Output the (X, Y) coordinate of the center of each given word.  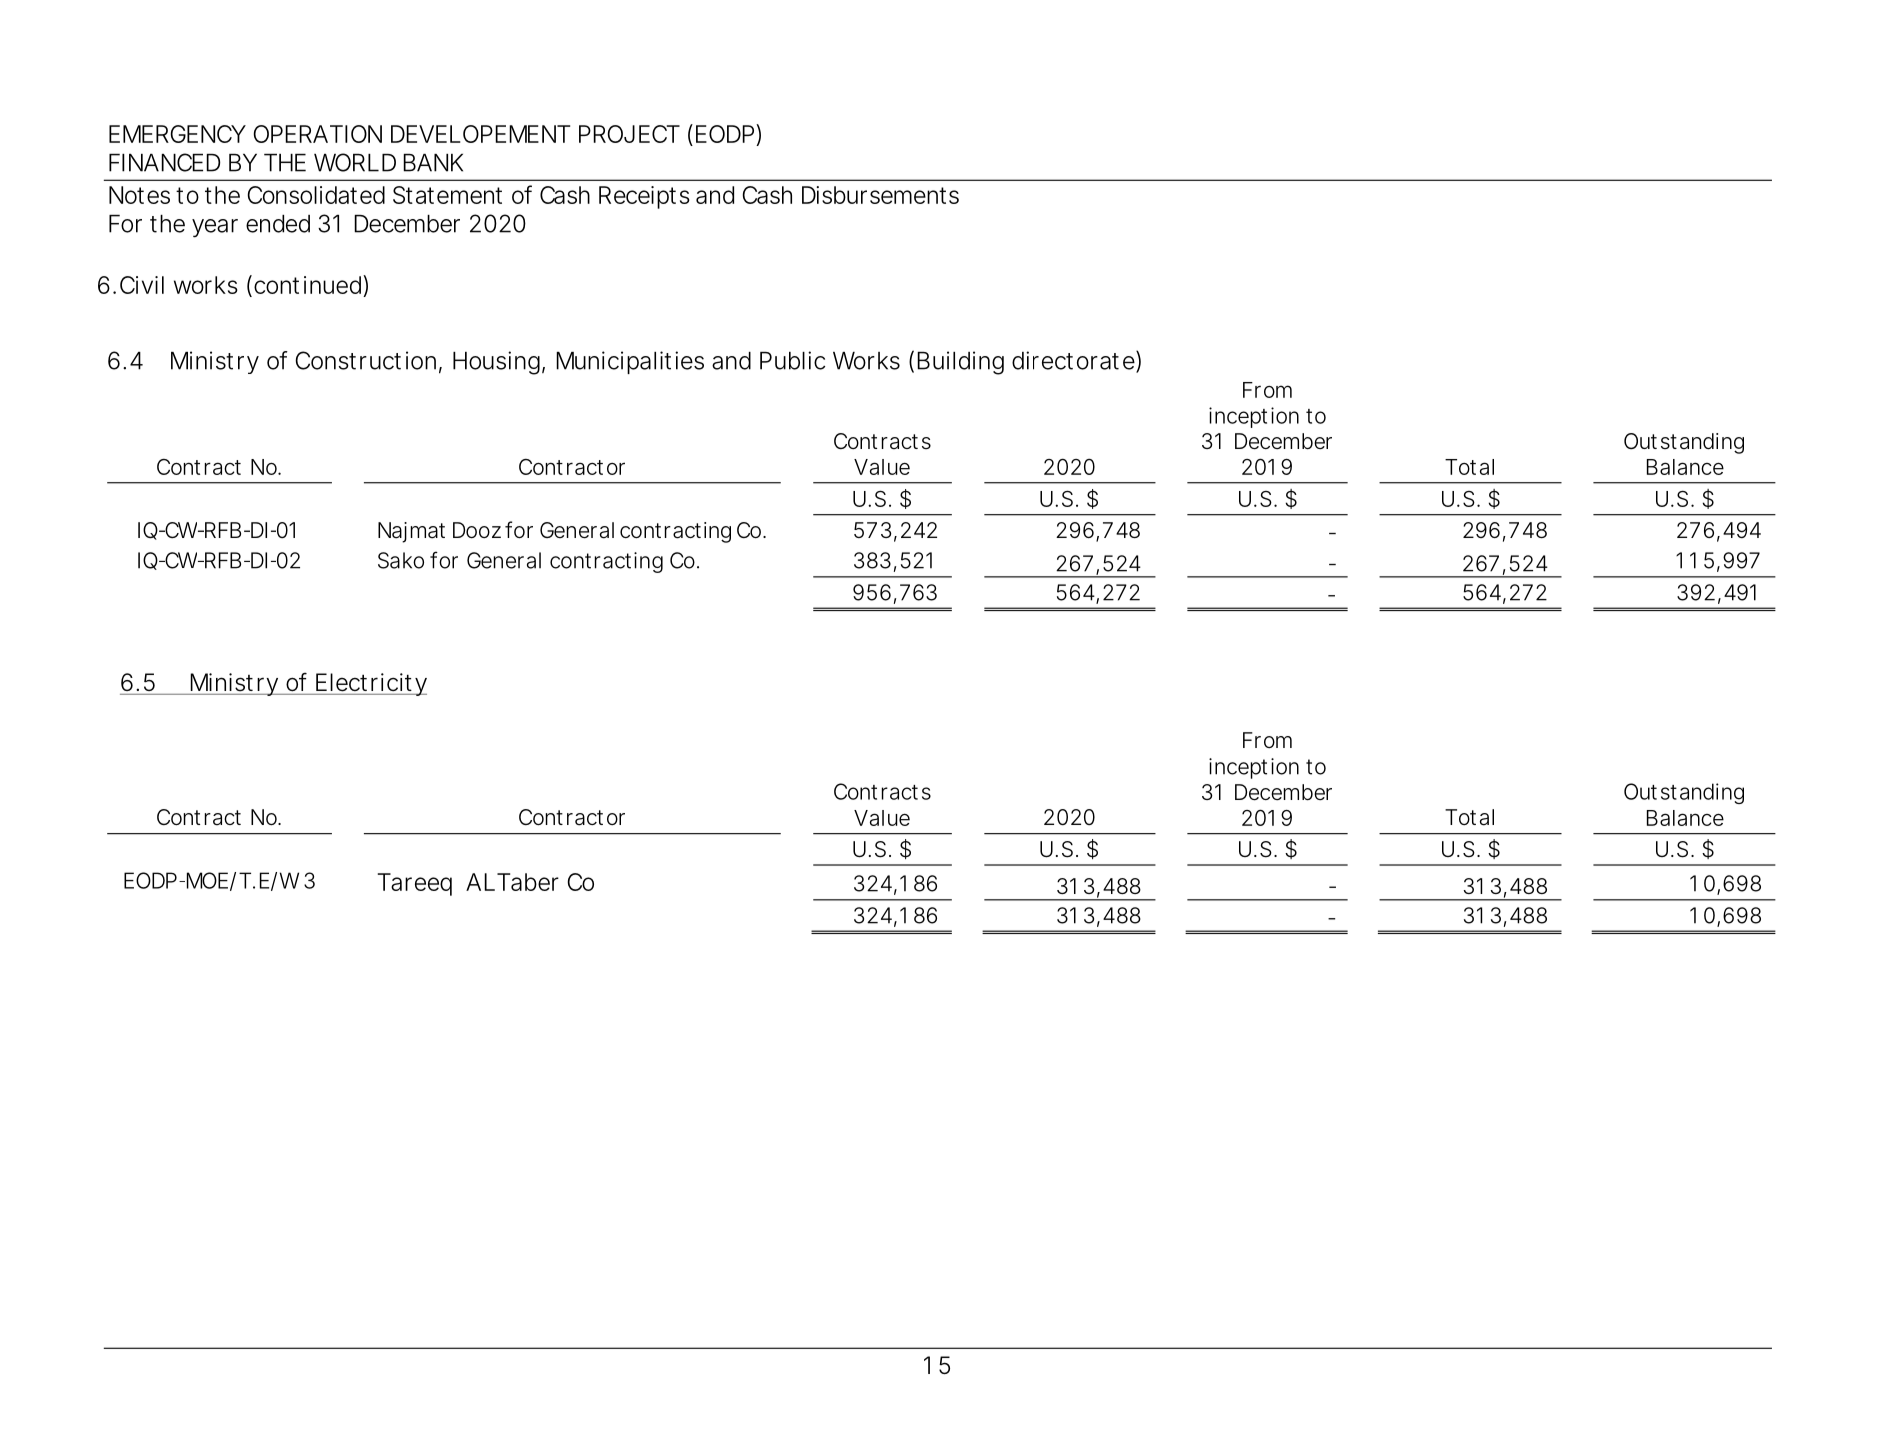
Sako (401, 560)
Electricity (370, 684)
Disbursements (880, 195)
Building (960, 363)
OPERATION (318, 134)
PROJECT (629, 134)
